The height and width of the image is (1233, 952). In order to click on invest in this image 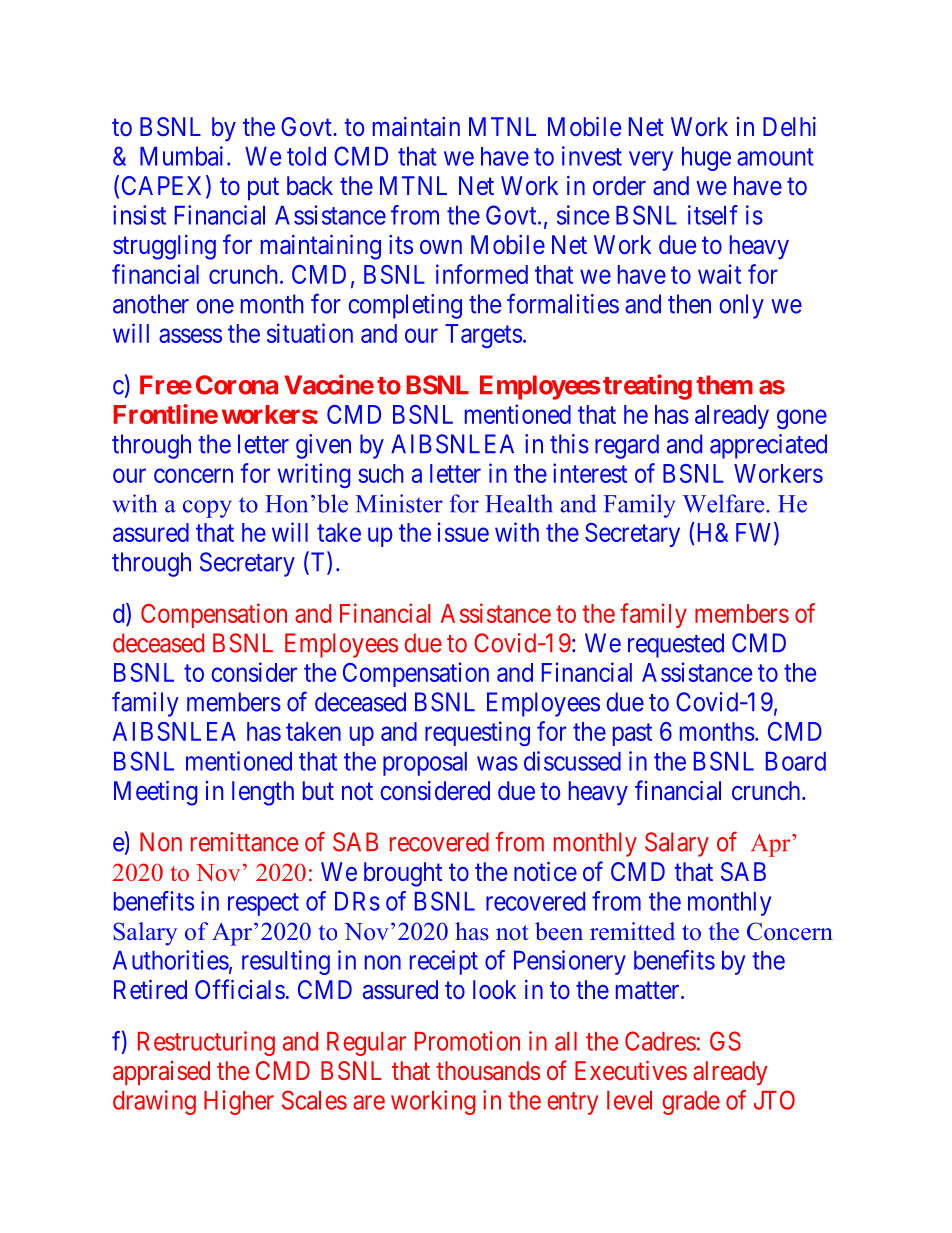, I will do `click(592, 156)`.
